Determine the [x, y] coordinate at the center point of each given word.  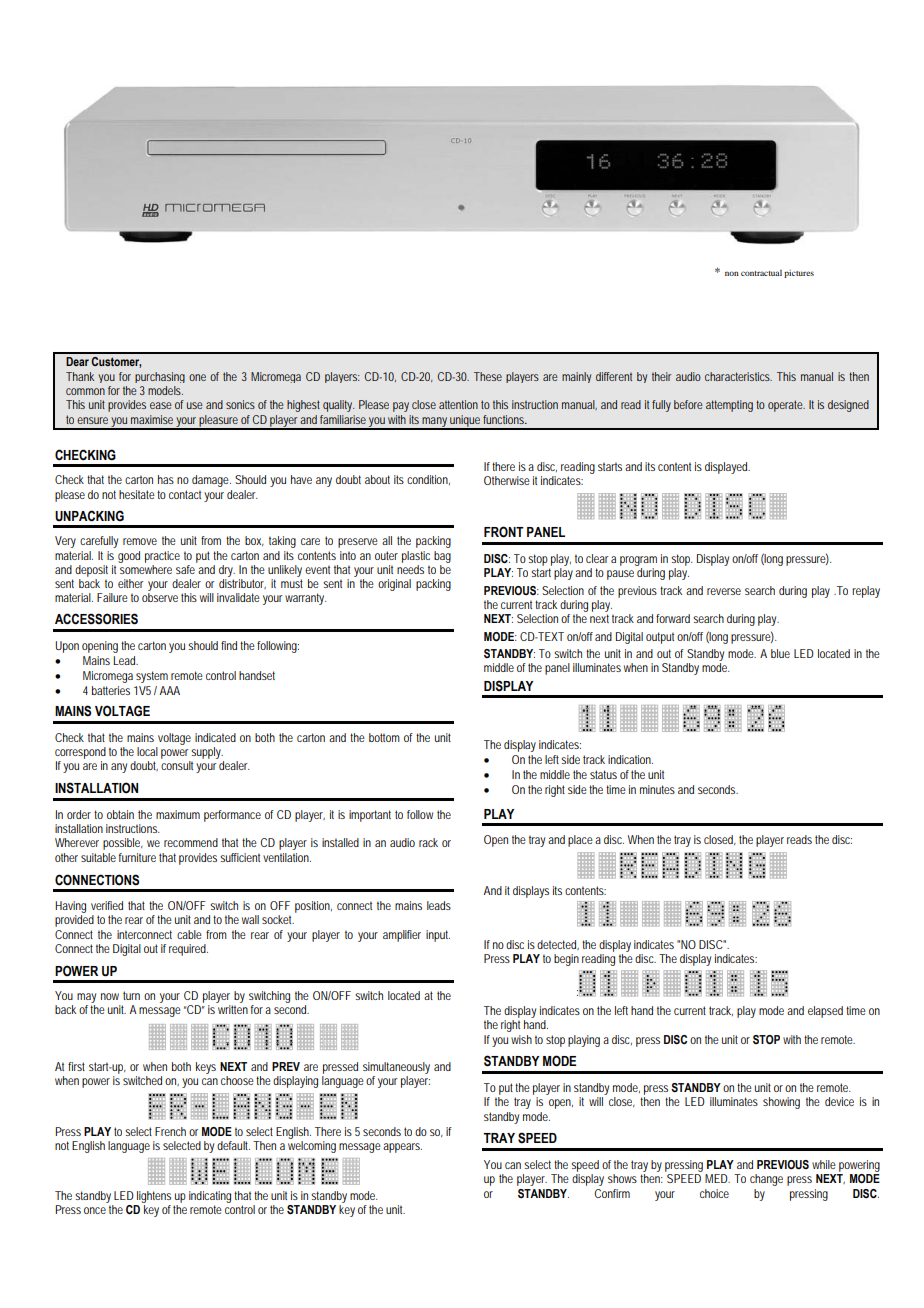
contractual [761, 273]
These [488, 376]
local [147, 751]
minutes [657, 789]
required [188, 950]
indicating [210, 1198]
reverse [724, 591]
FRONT [504, 532]
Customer [116, 362]
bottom [384, 737]
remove [140, 541]
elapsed [825, 1012]
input [438, 936]
